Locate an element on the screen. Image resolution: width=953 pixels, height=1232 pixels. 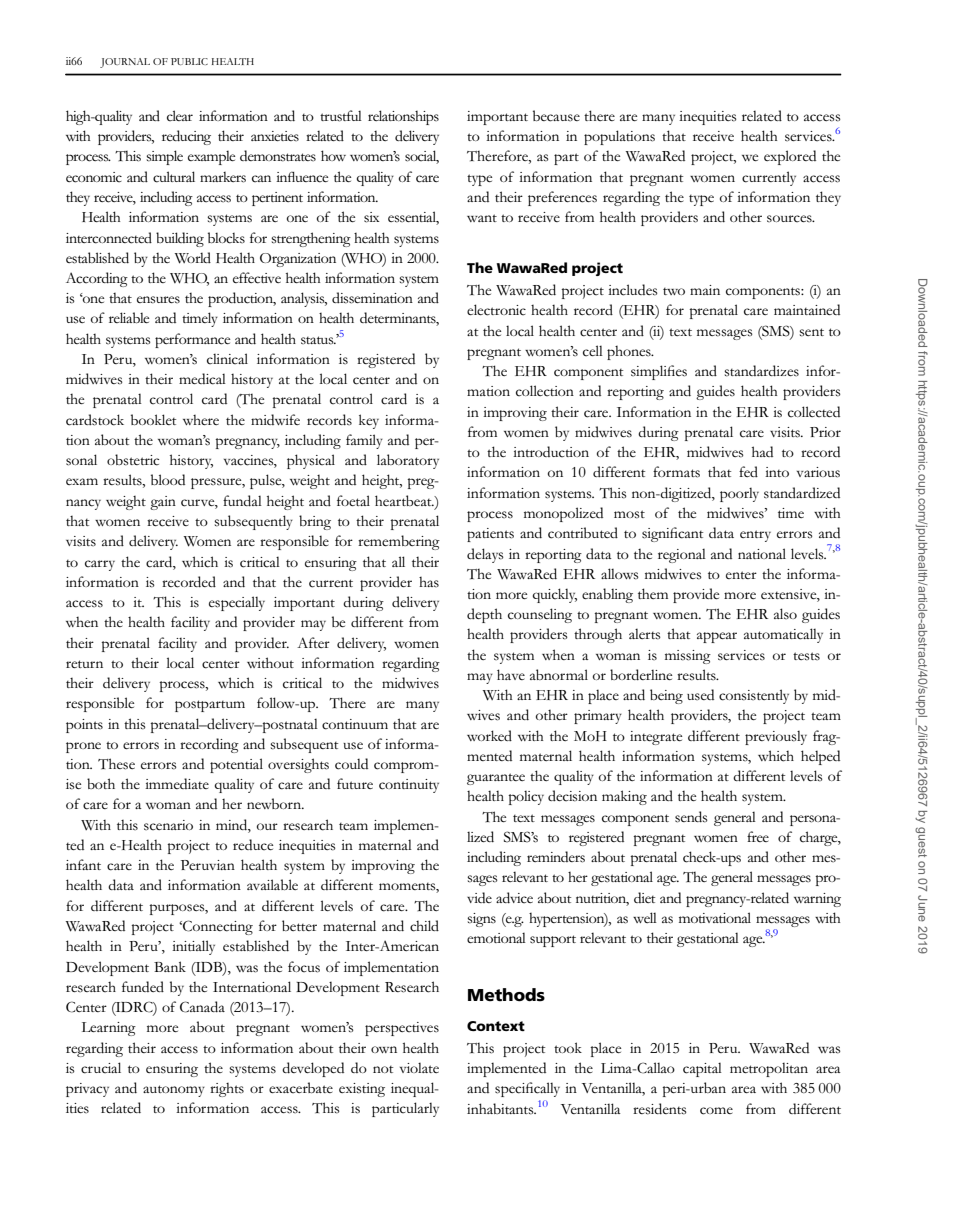
booklet is located at coordinates (153, 419).
